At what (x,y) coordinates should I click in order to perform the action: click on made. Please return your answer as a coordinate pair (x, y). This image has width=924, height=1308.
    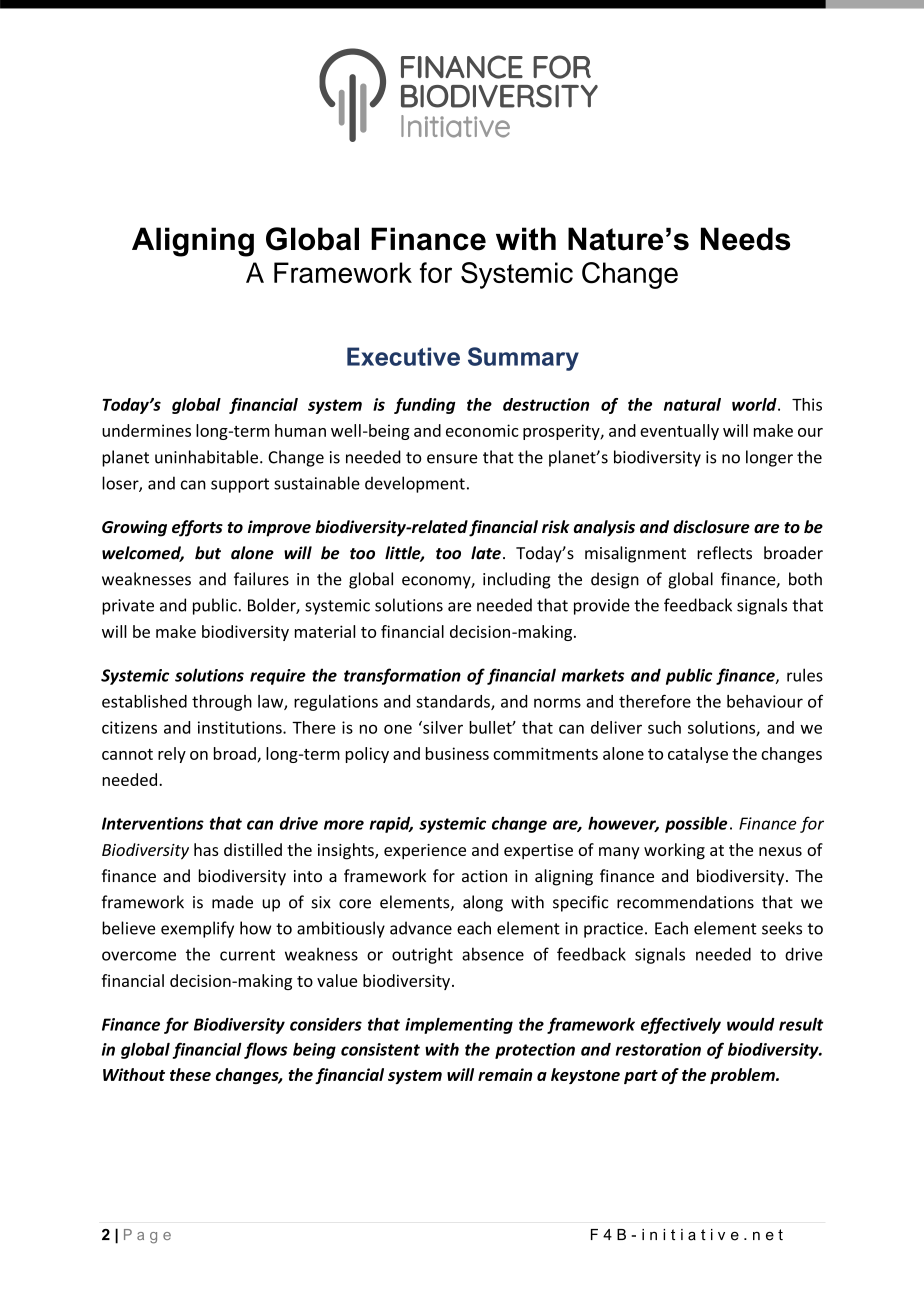
    Looking at the image, I should click on (232, 902).
